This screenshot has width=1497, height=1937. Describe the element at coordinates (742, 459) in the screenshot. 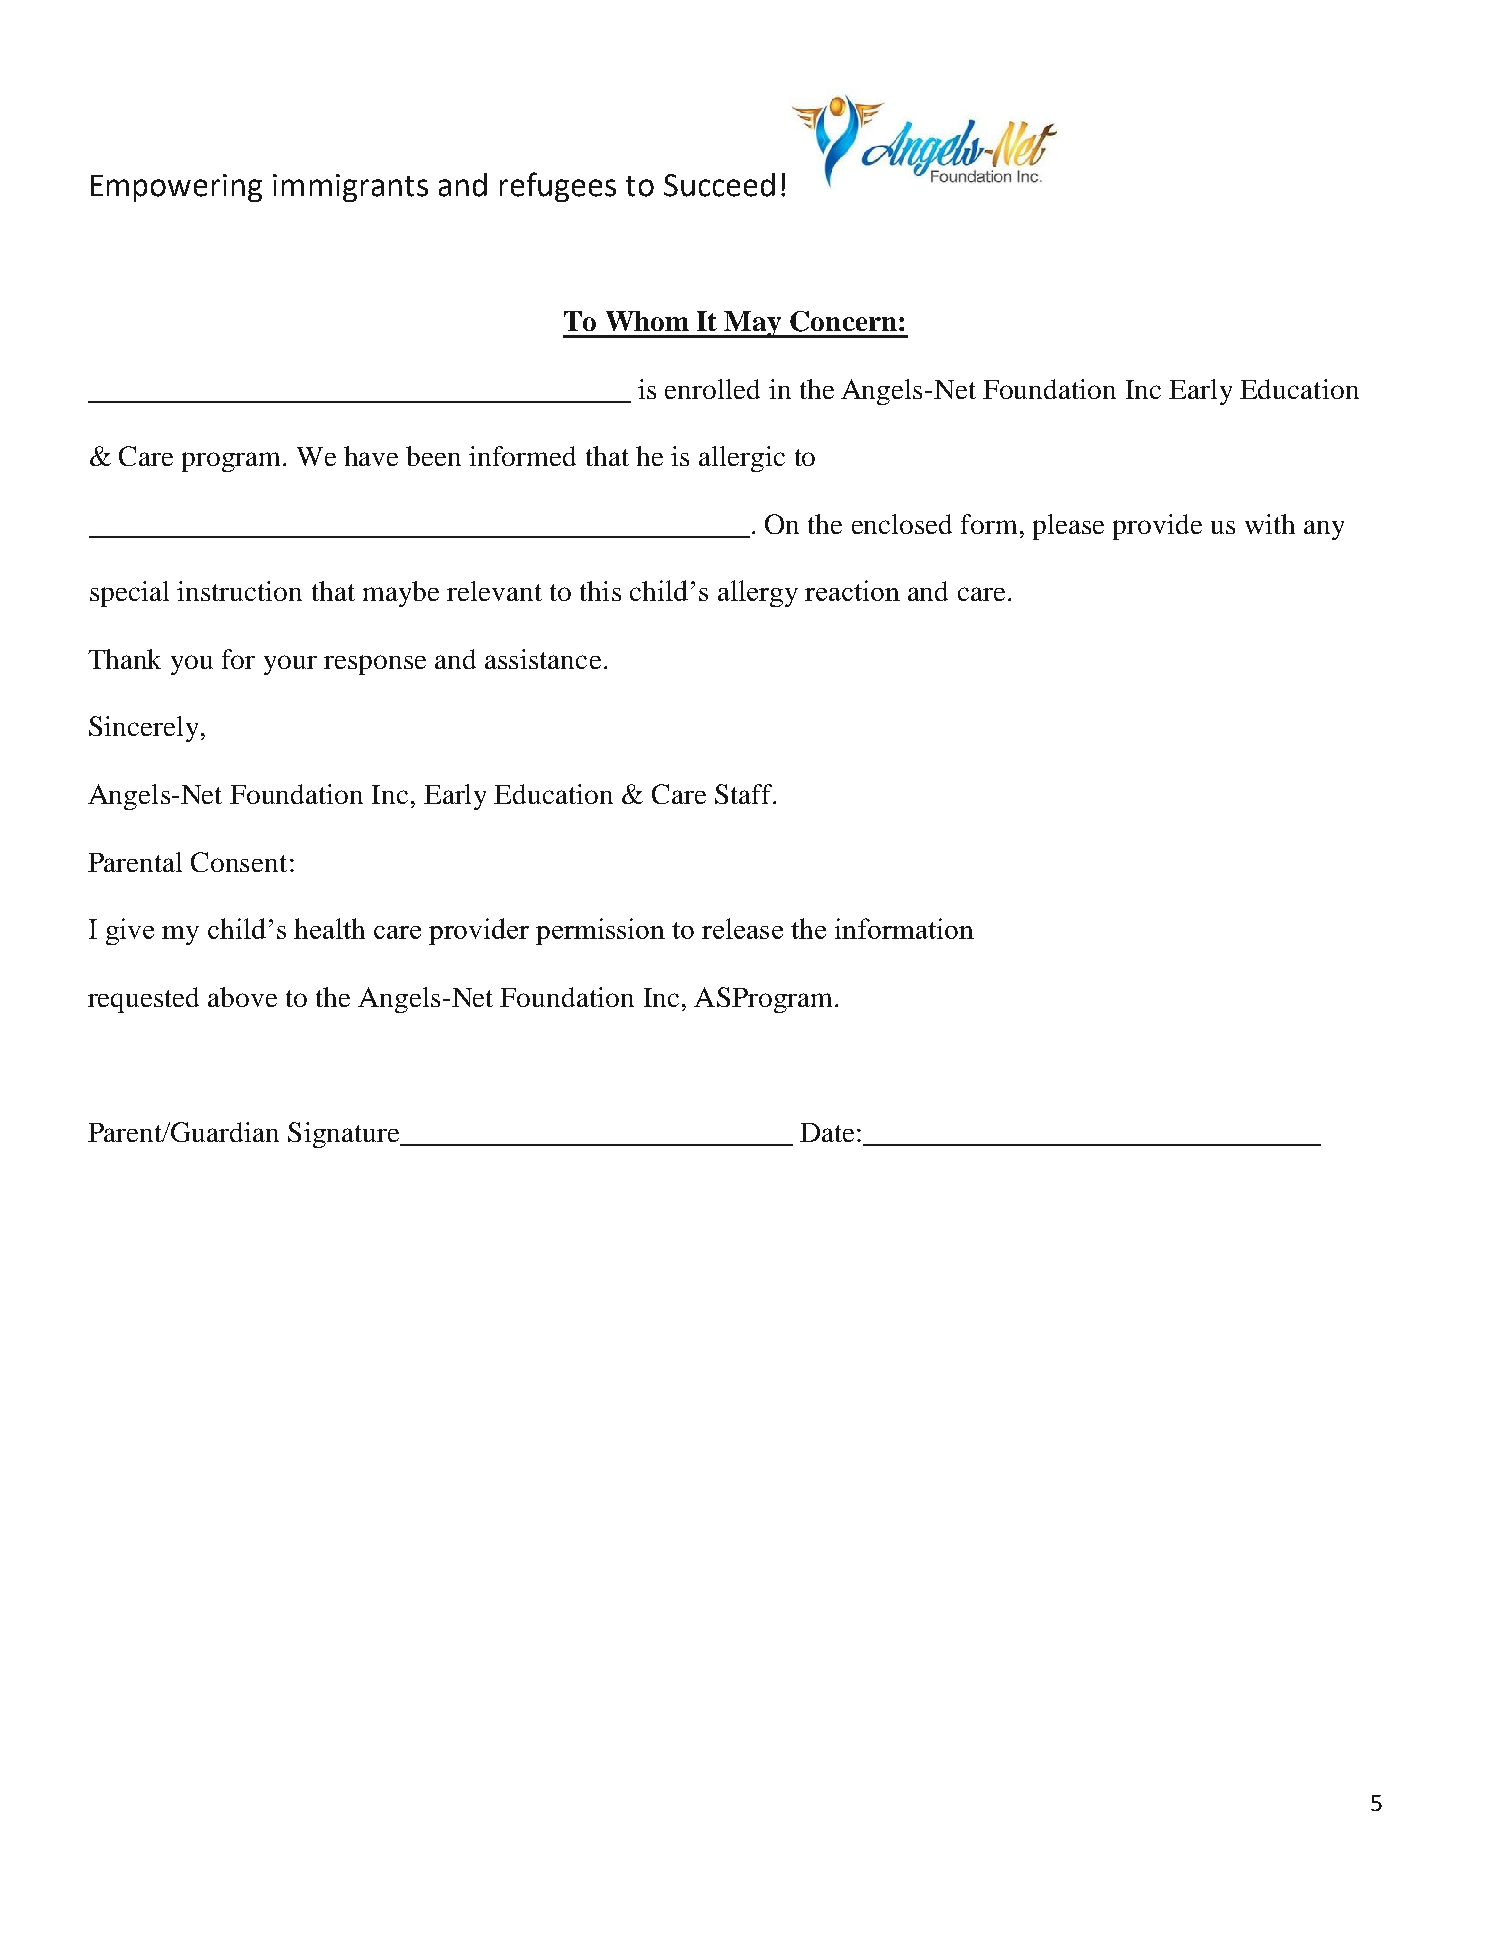

I see `allergic` at that location.
